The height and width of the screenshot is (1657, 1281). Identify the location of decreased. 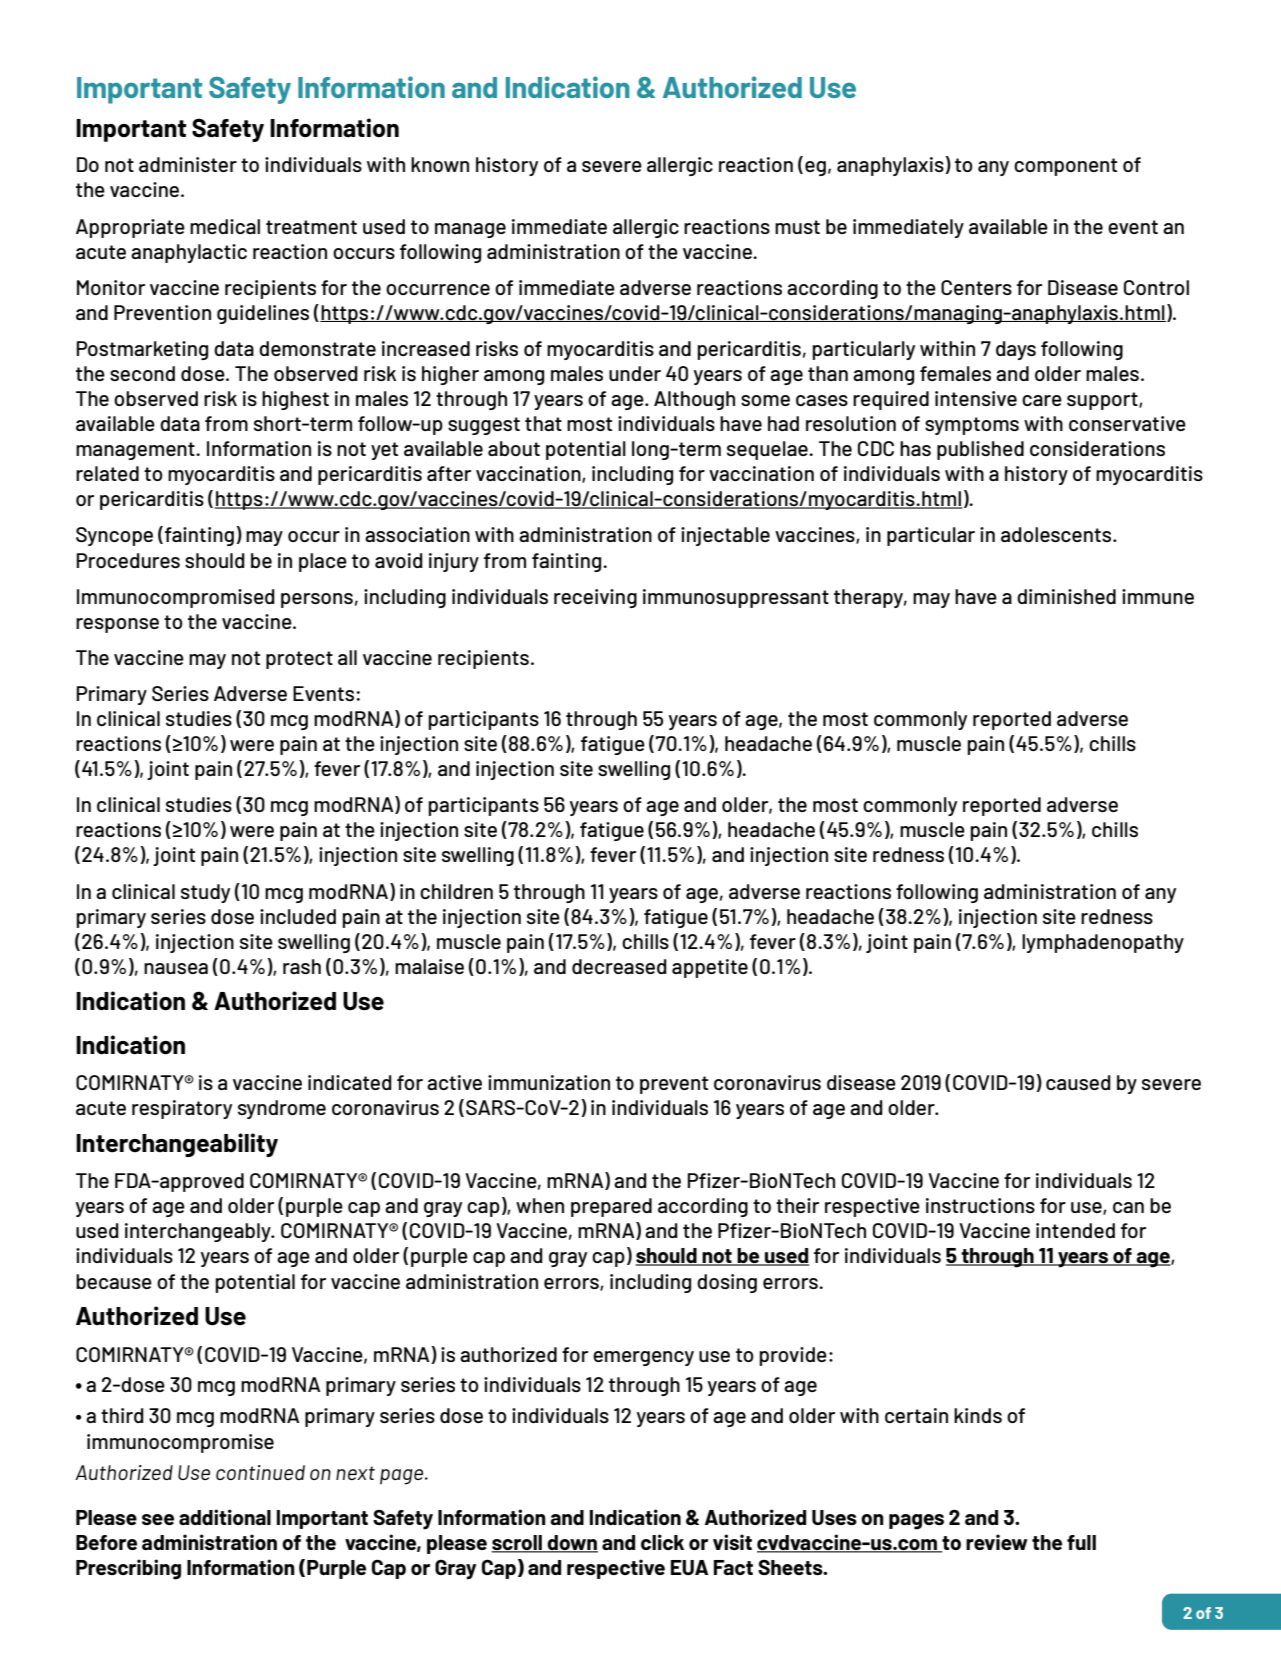
(619, 966).
